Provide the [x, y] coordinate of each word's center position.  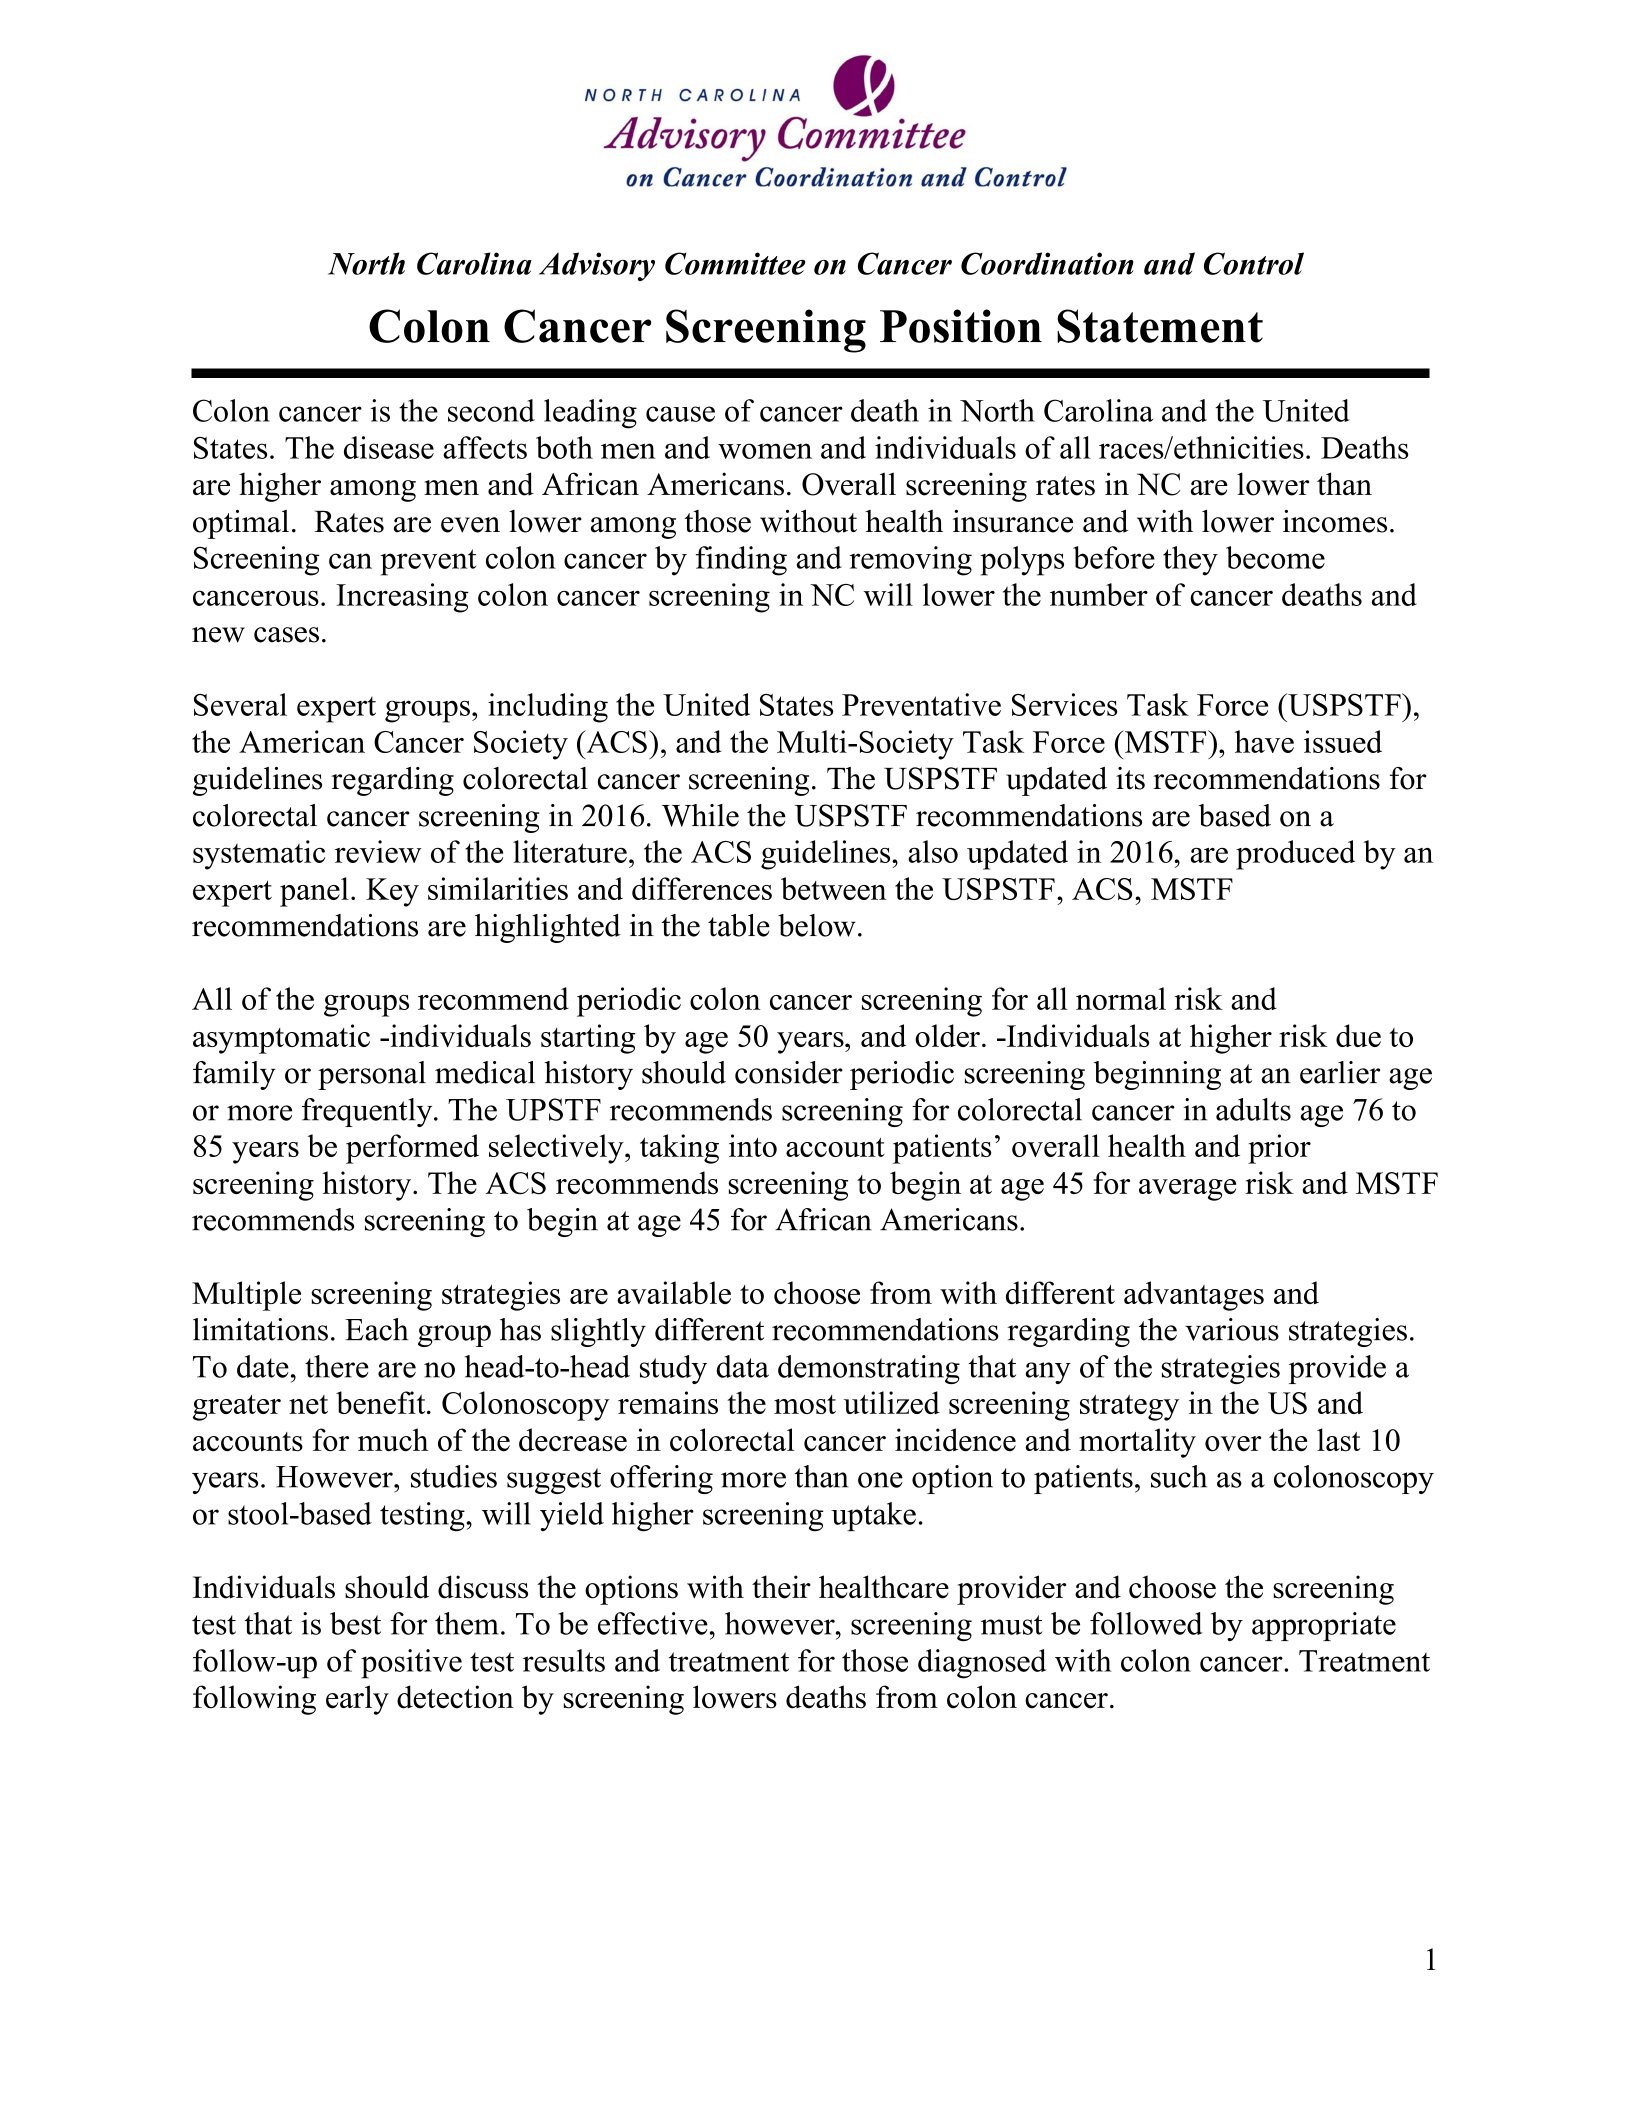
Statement [1160, 326]
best [355, 1623]
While [700, 815]
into [753, 1145]
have [1264, 741]
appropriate [1324, 1626]
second [491, 410]
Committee [735, 263]
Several [240, 704]
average [1187, 1190]
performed [412, 1149]
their [781, 1587]
